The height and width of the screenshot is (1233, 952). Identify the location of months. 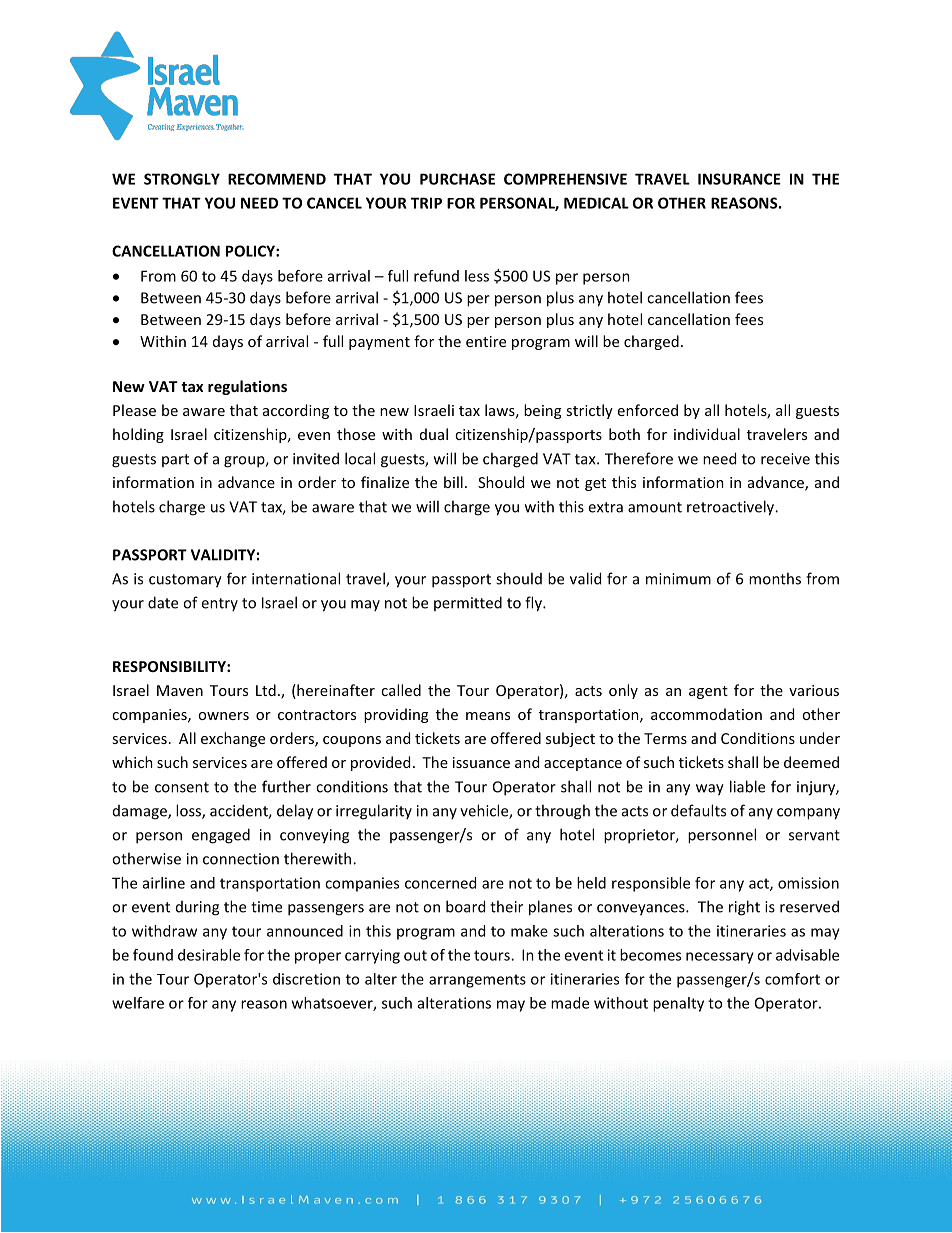
(775, 578).
